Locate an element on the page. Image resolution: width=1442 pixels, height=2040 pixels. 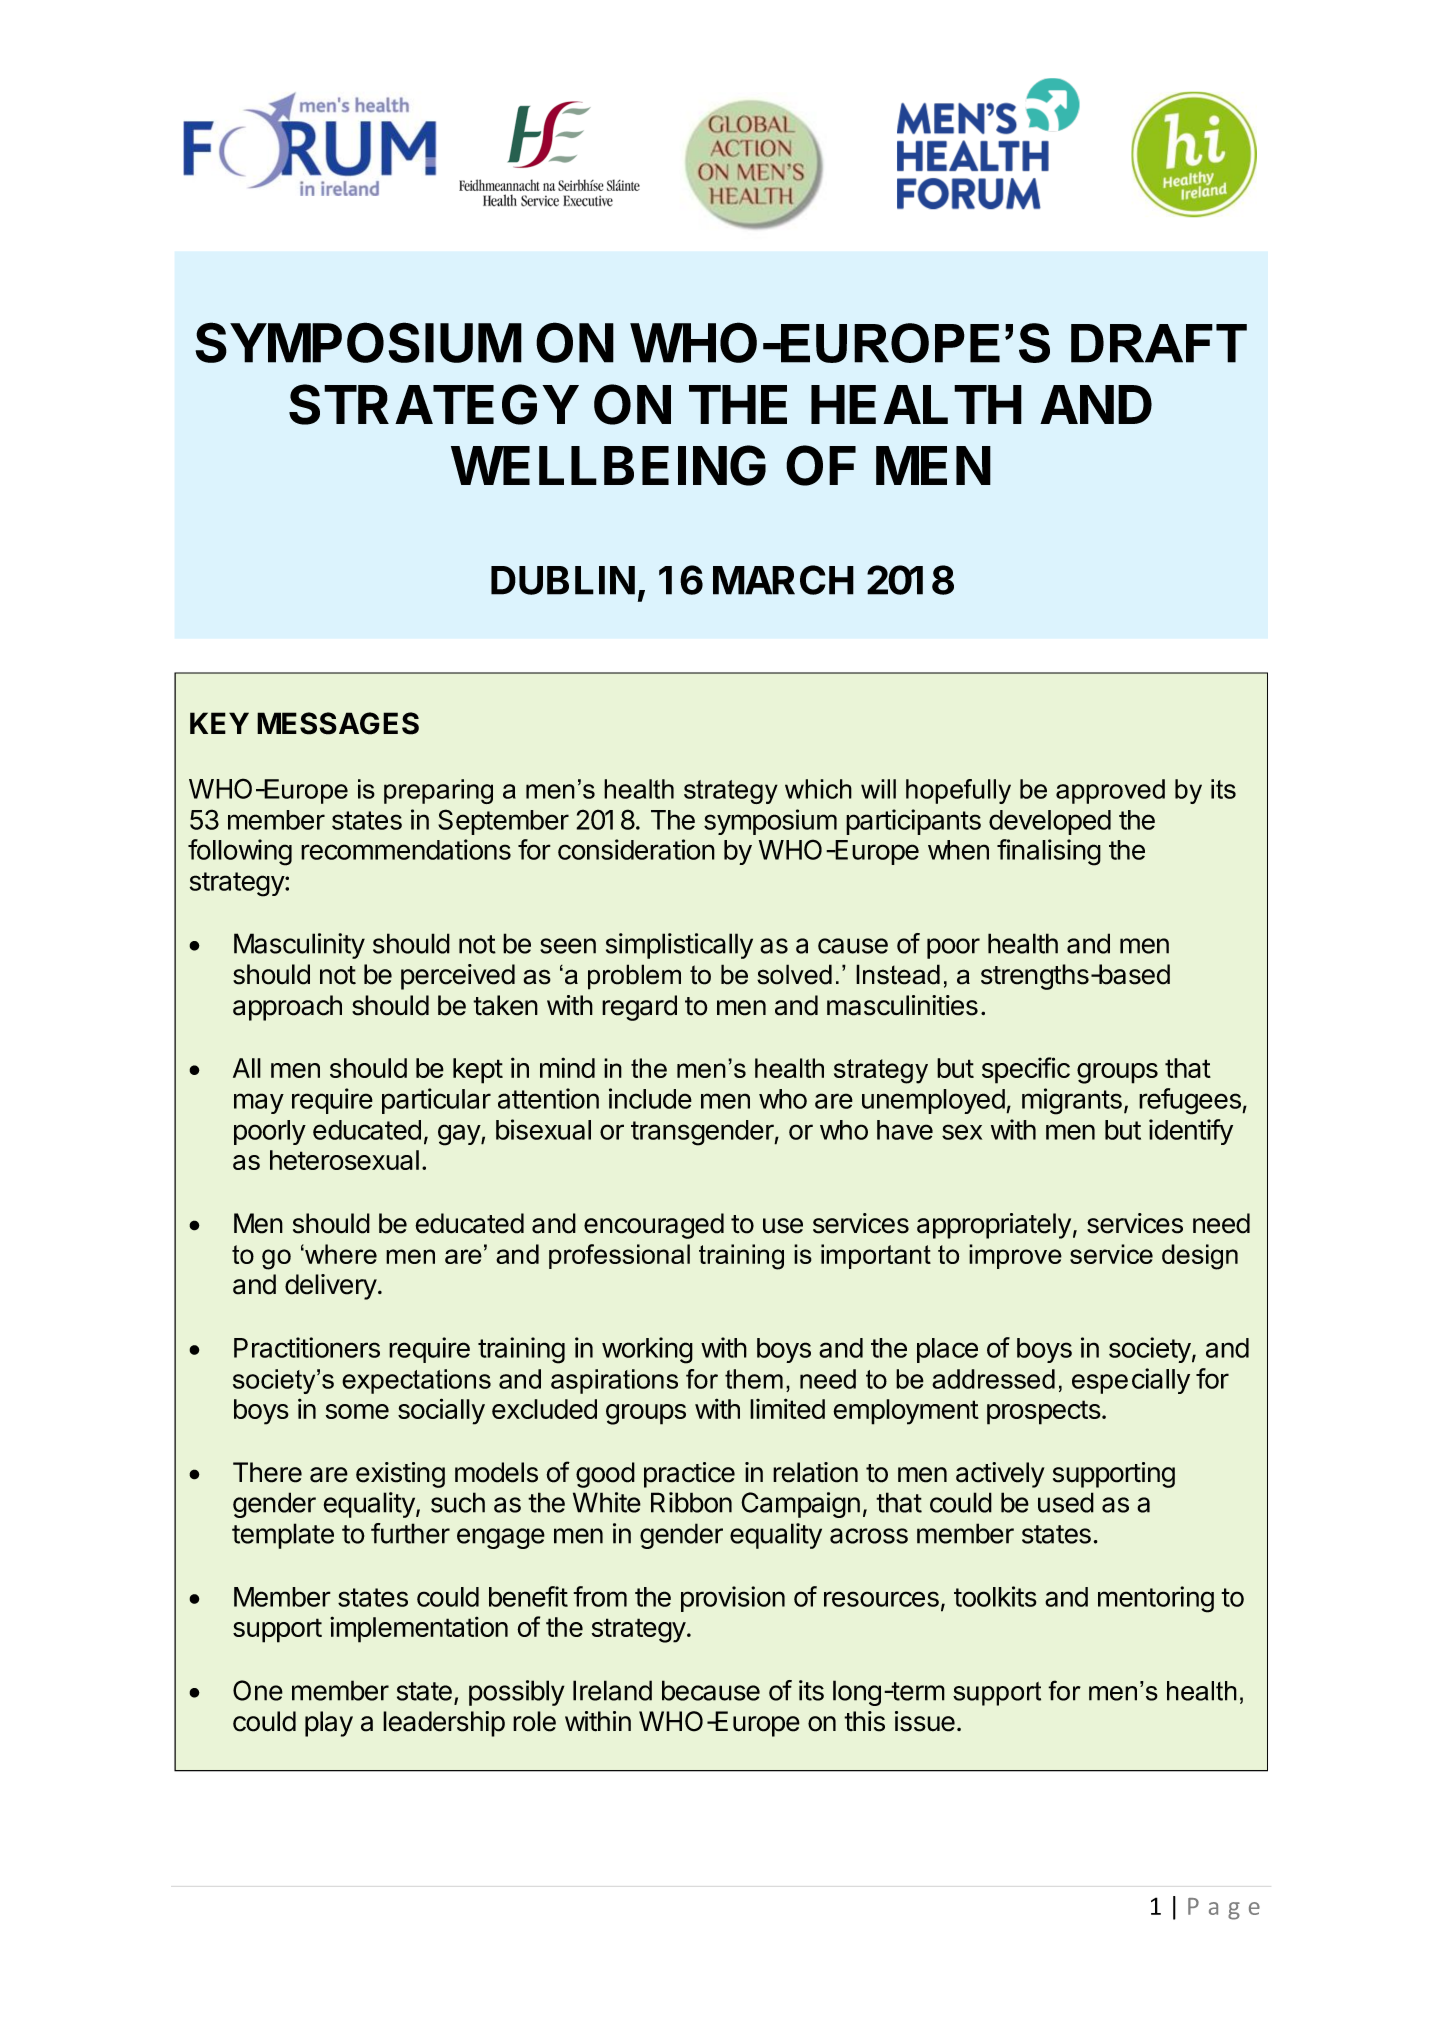
play is located at coordinates (329, 1724).
